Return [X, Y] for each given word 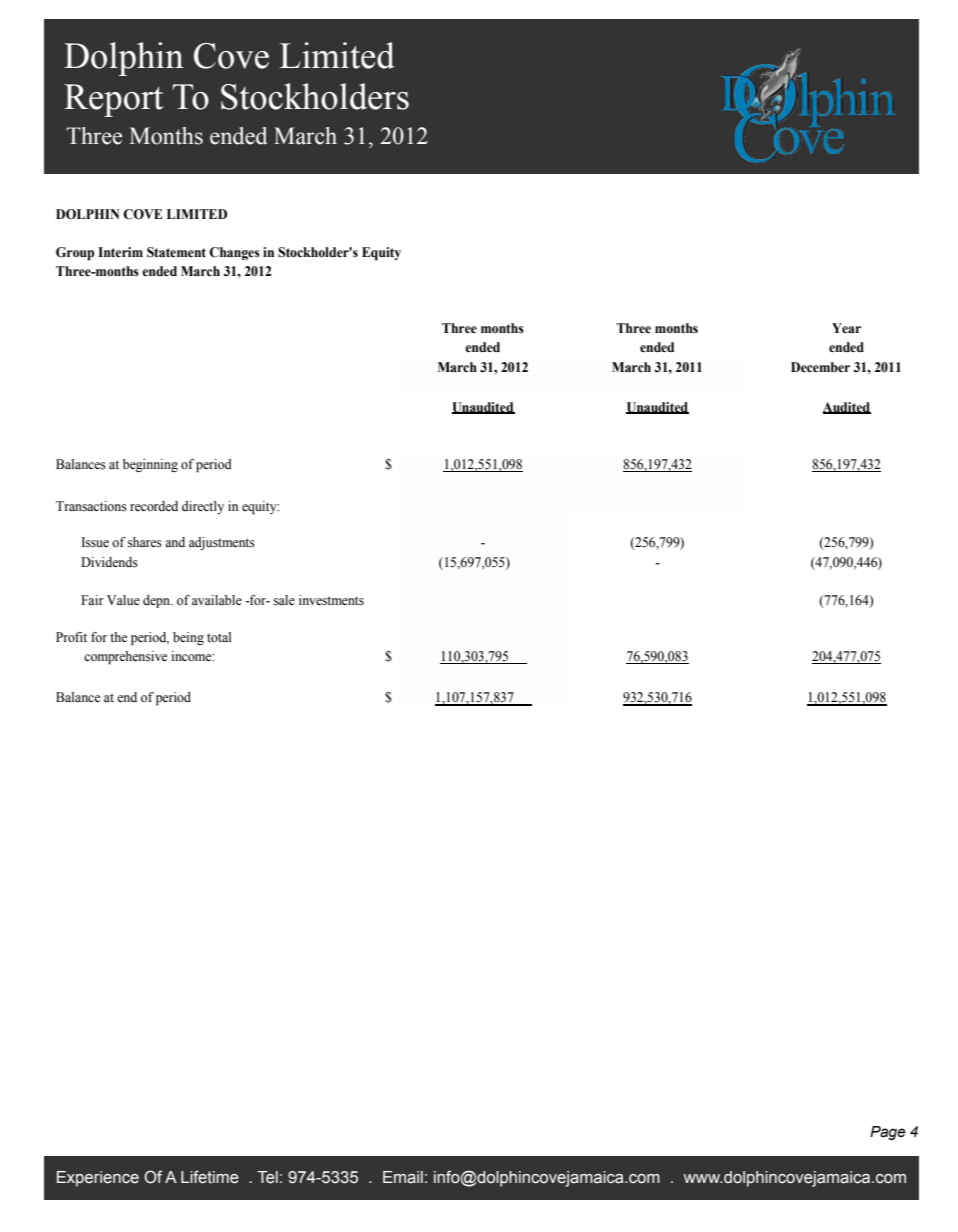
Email [403, 1177]
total [219, 637]
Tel [267, 1177]
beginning [150, 465]
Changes [234, 253]
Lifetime [210, 1177]
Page [887, 1133]
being [188, 638]
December [820, 367]
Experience [98, 1179]
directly [203, 507]
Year [846, 328]
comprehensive [125, 658]
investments [331, 600]
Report [113, 100]
